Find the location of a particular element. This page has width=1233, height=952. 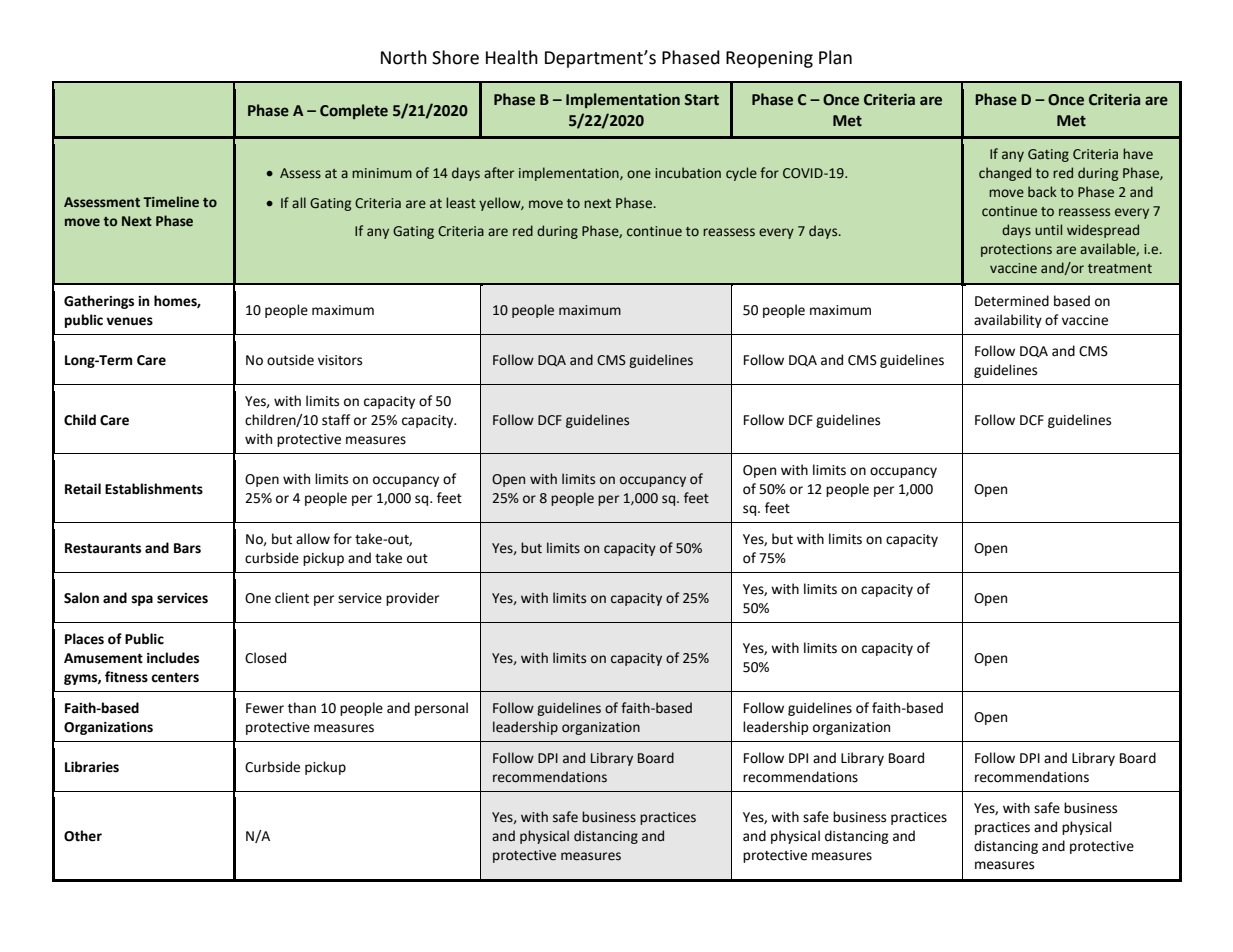

provider is located at coordinates (412, 599).
